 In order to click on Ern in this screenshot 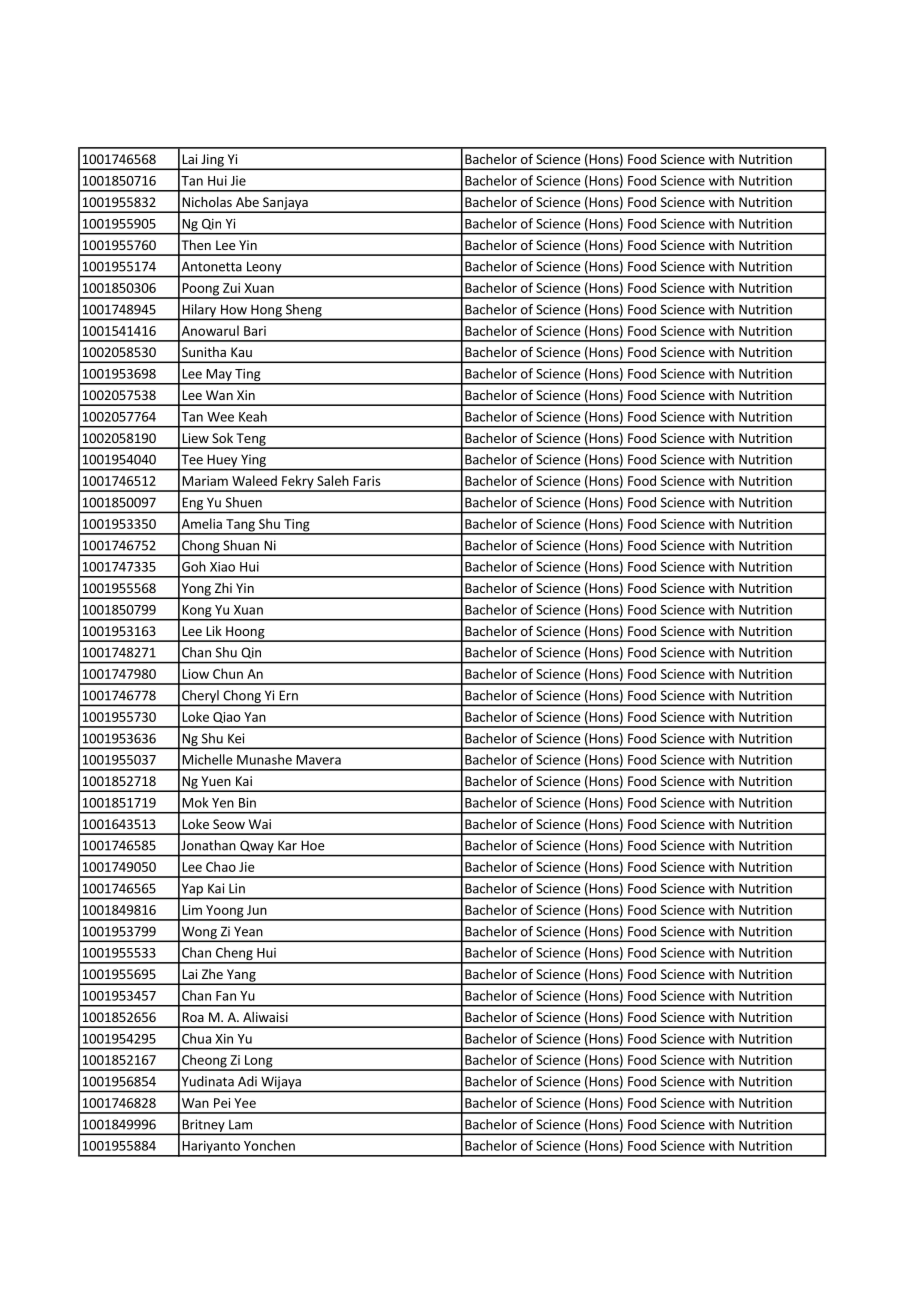, I will do `click(288, 695)`.
